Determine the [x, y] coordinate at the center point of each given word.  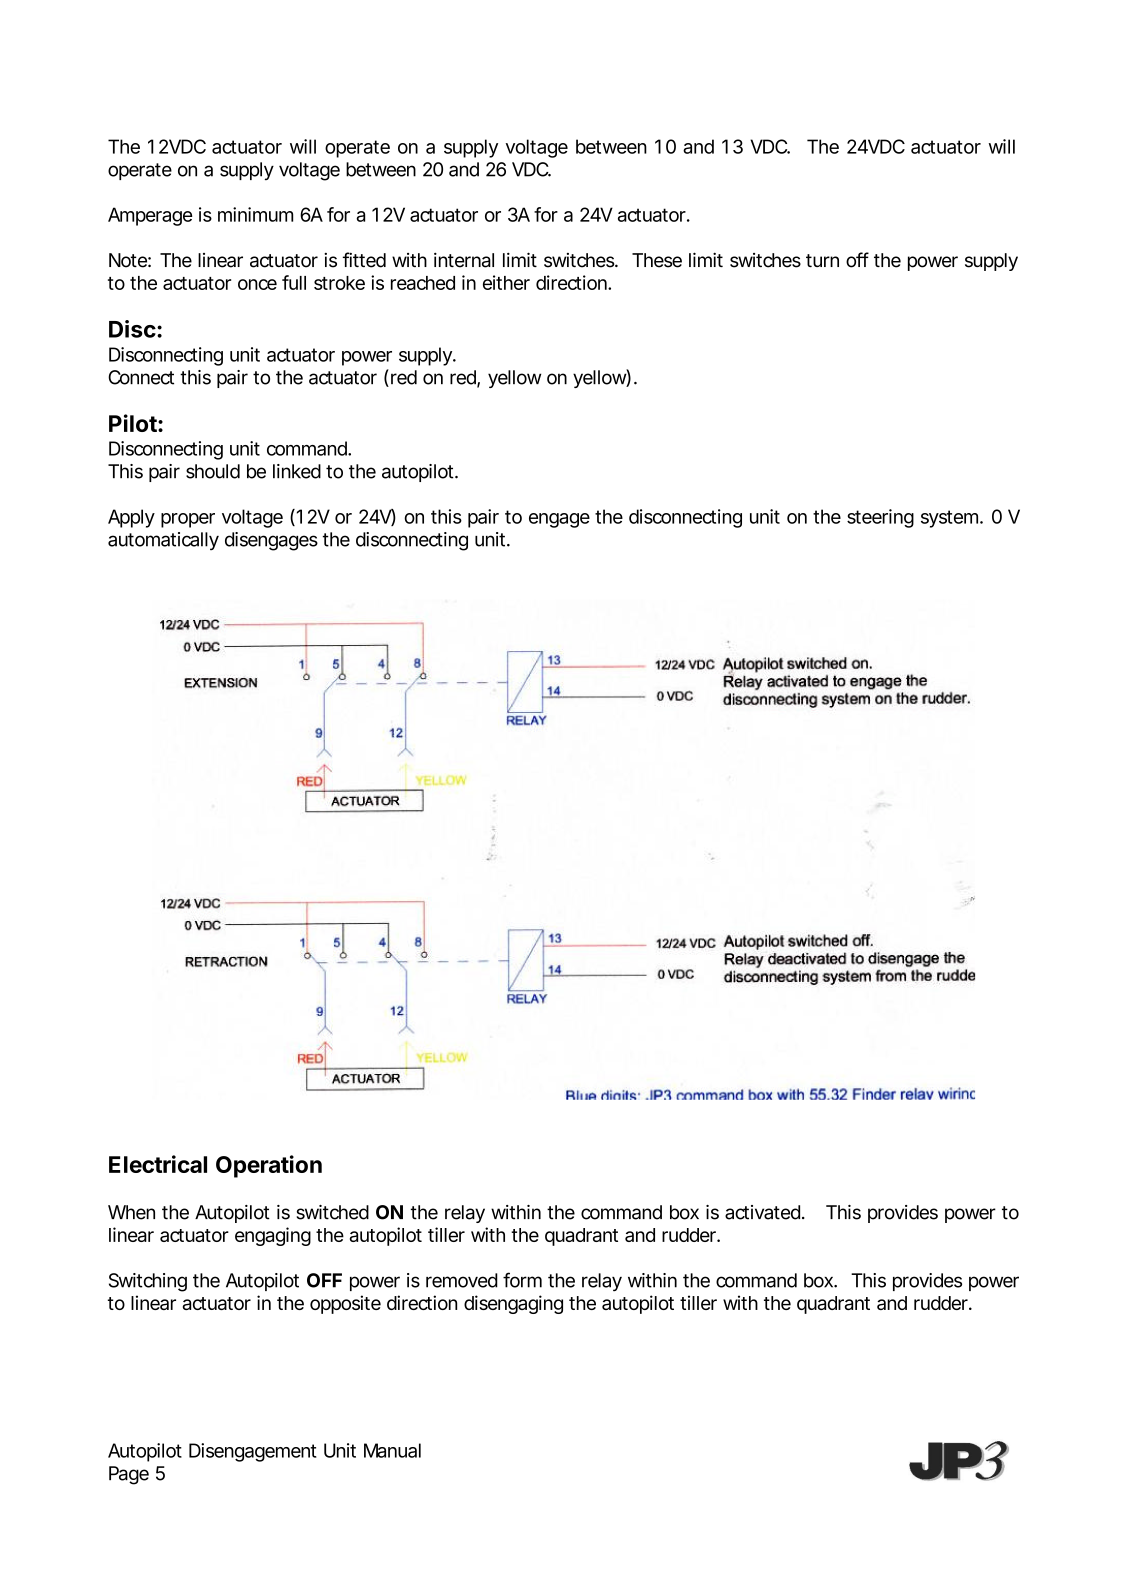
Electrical [158, 1164]
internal [464, 260]
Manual [392, 1450]
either [506, 282]
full [294, 282]
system [948, 519]
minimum [254, 214]
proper [188, 520]
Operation [269, 1166]
